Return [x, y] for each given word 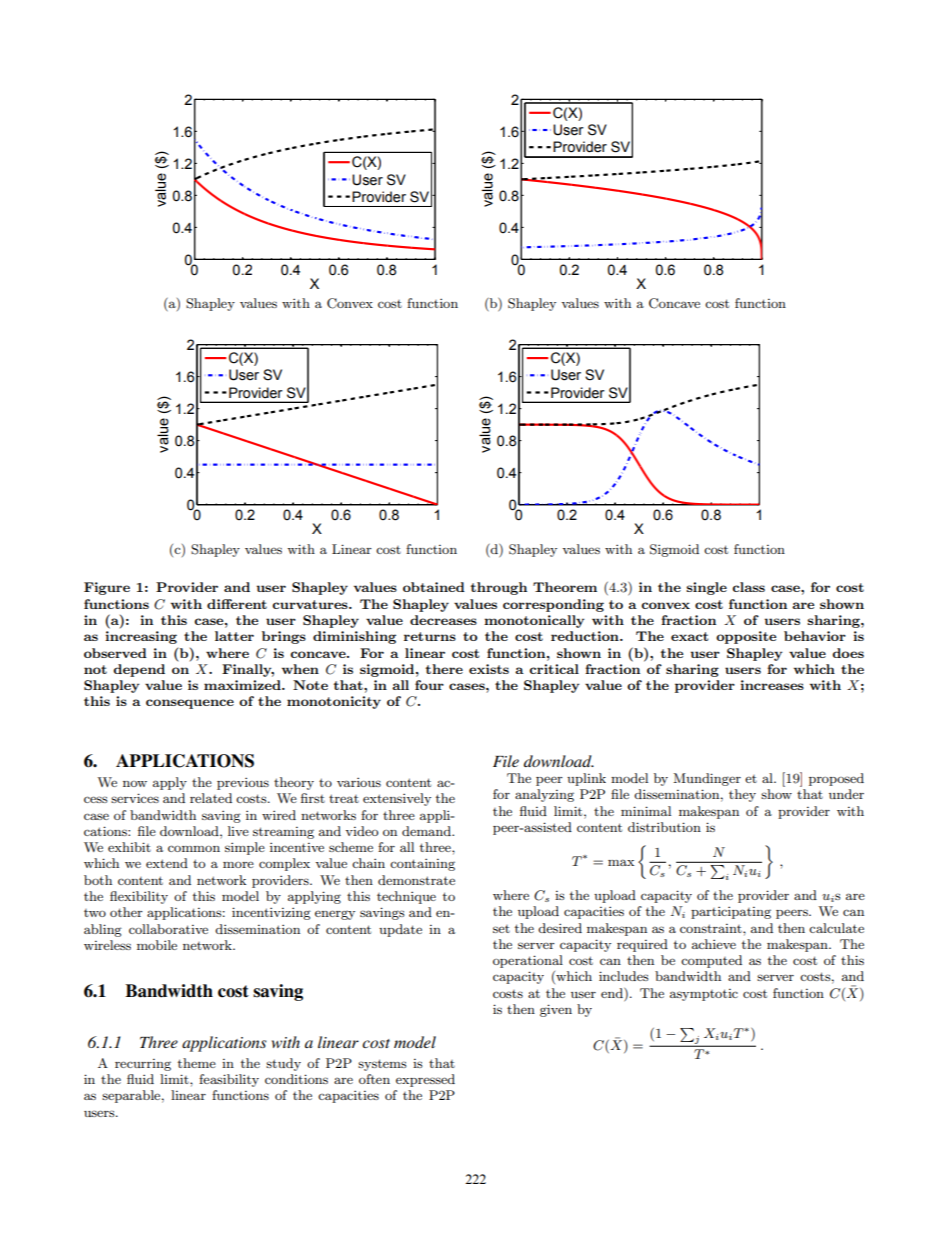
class [748, 587]
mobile [157, 945]
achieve [714, 944]
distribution [664, 827]
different [237, 604]
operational [528, 961]
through [498, 588]
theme [197, 1063]
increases [772, 685]
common [194, 848]
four [429, 685]
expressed [425, 1080]
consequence [190, 704]
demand [427, 831]
